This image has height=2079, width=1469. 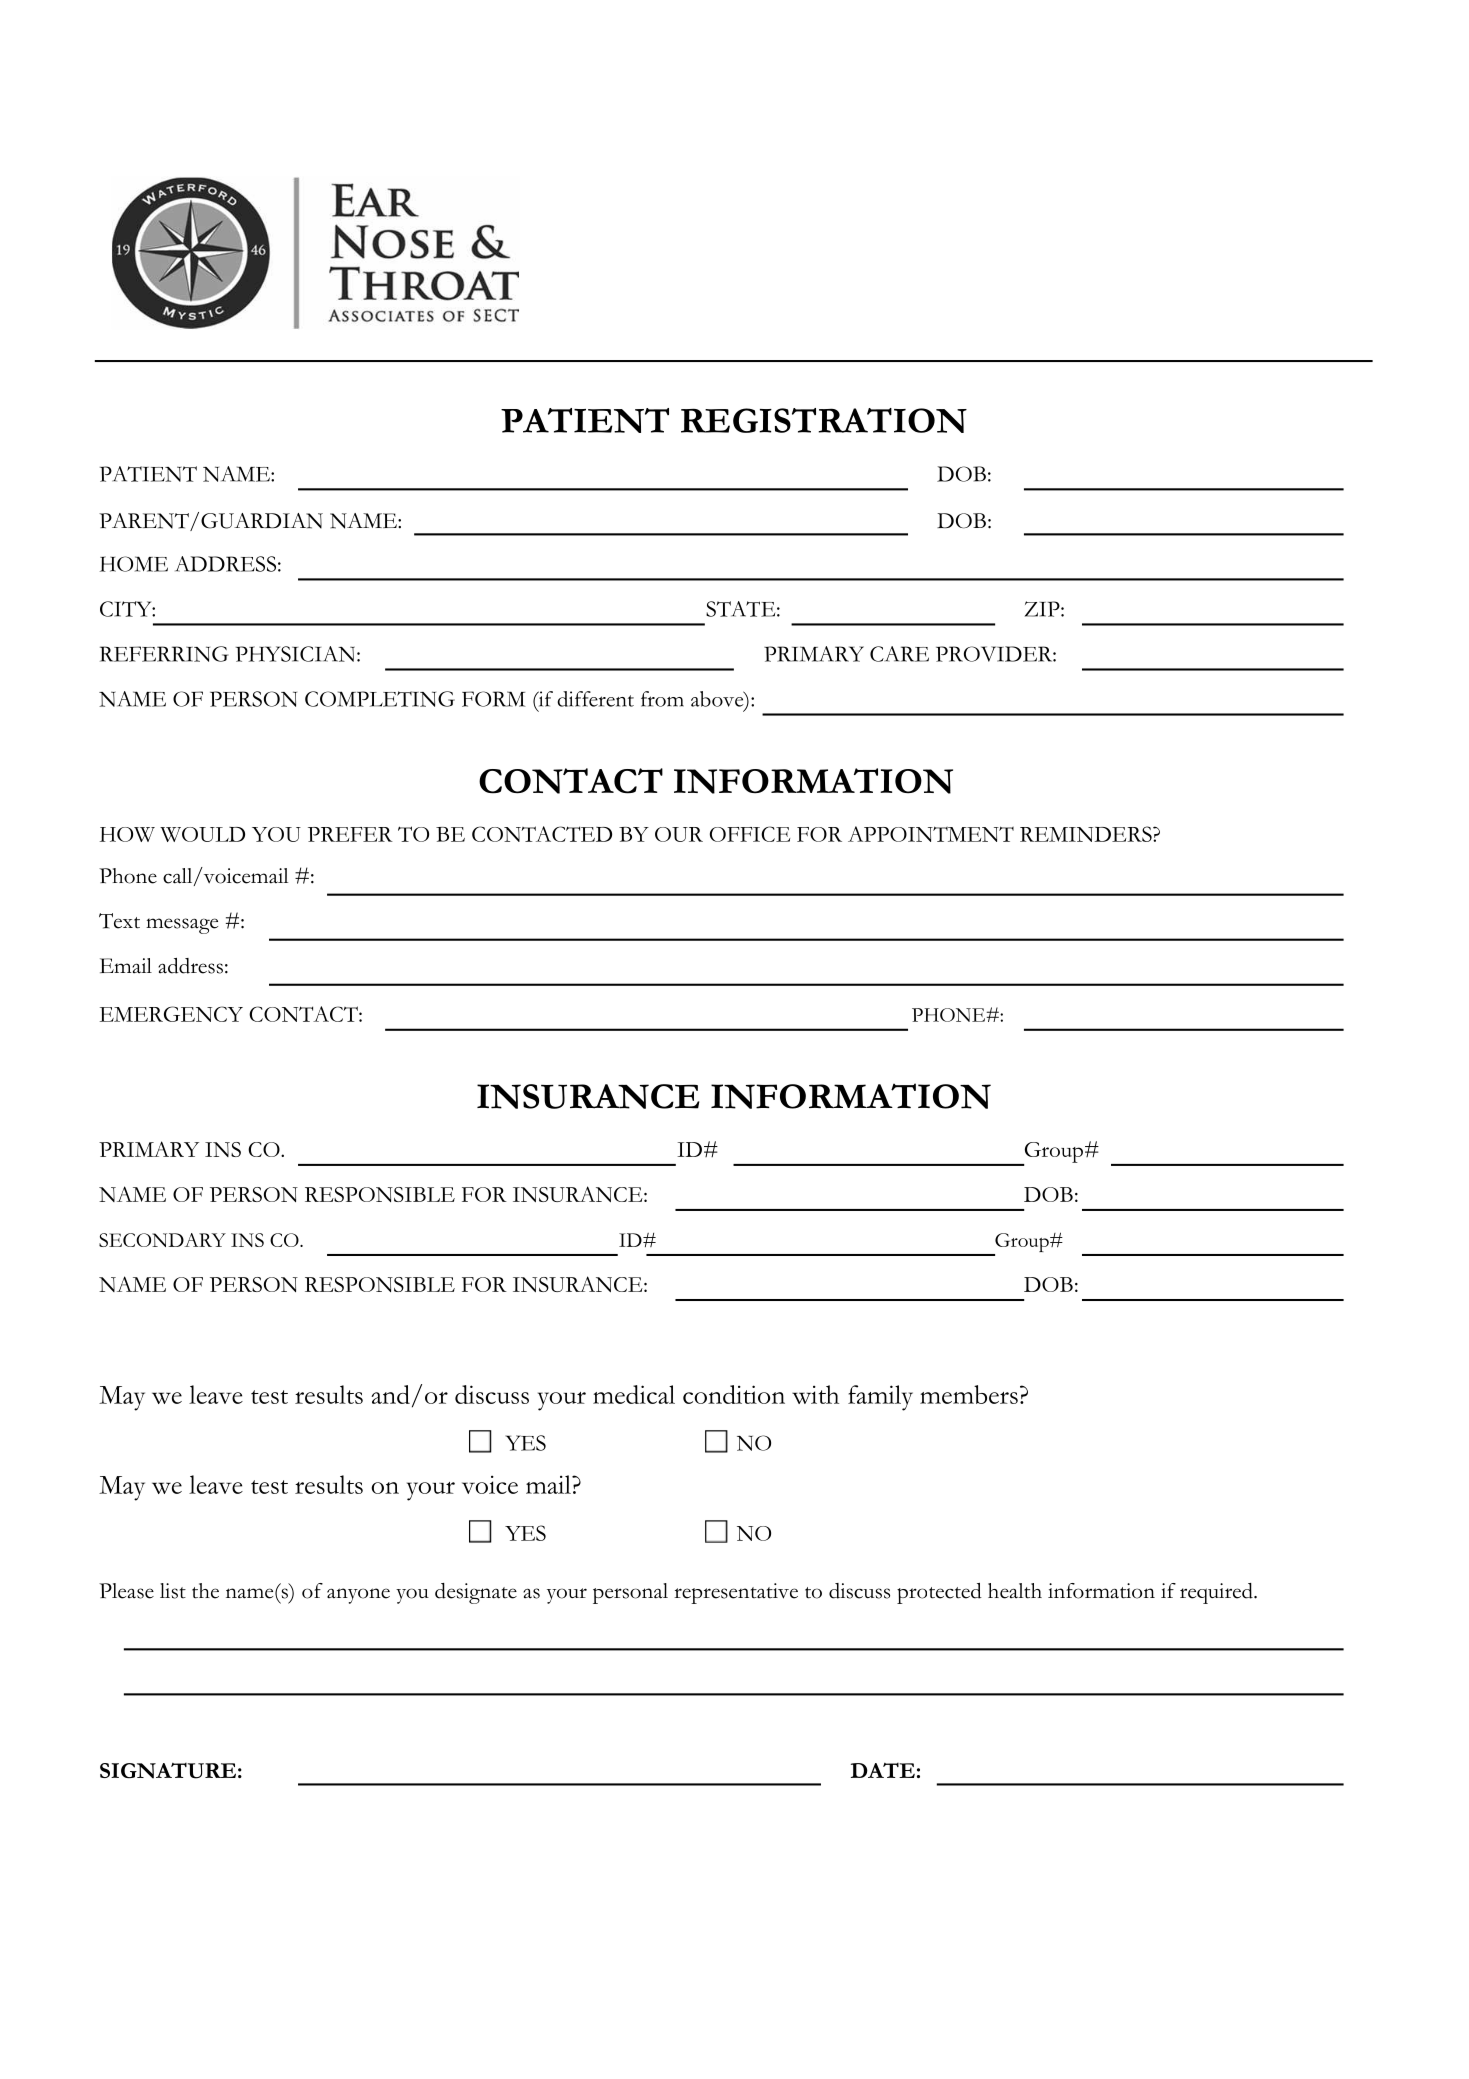 I want to click on DATE, so click(x=883, y=1770).
